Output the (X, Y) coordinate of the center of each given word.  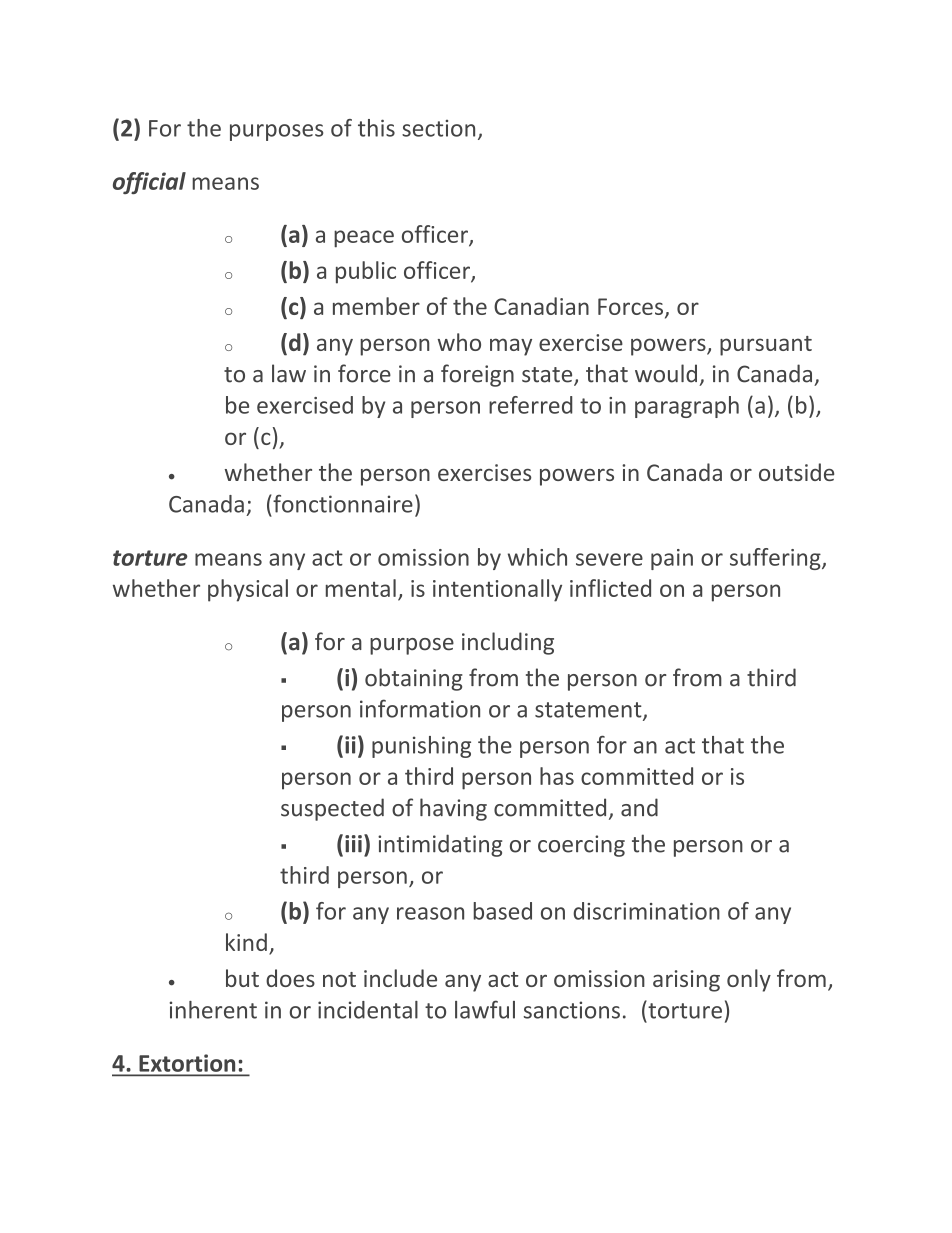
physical (248, 590)
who (459, 342)
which (537, 557)
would (666, 373)
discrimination (646, 911)
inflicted (610, 588)
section (438, 128)
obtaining (414, 679)
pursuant (766, 346)
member (376, 306)
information (420, 708)
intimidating (440, 845)
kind (246, 942)
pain (672, 559)
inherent (213, 1010)
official (149, 183)
